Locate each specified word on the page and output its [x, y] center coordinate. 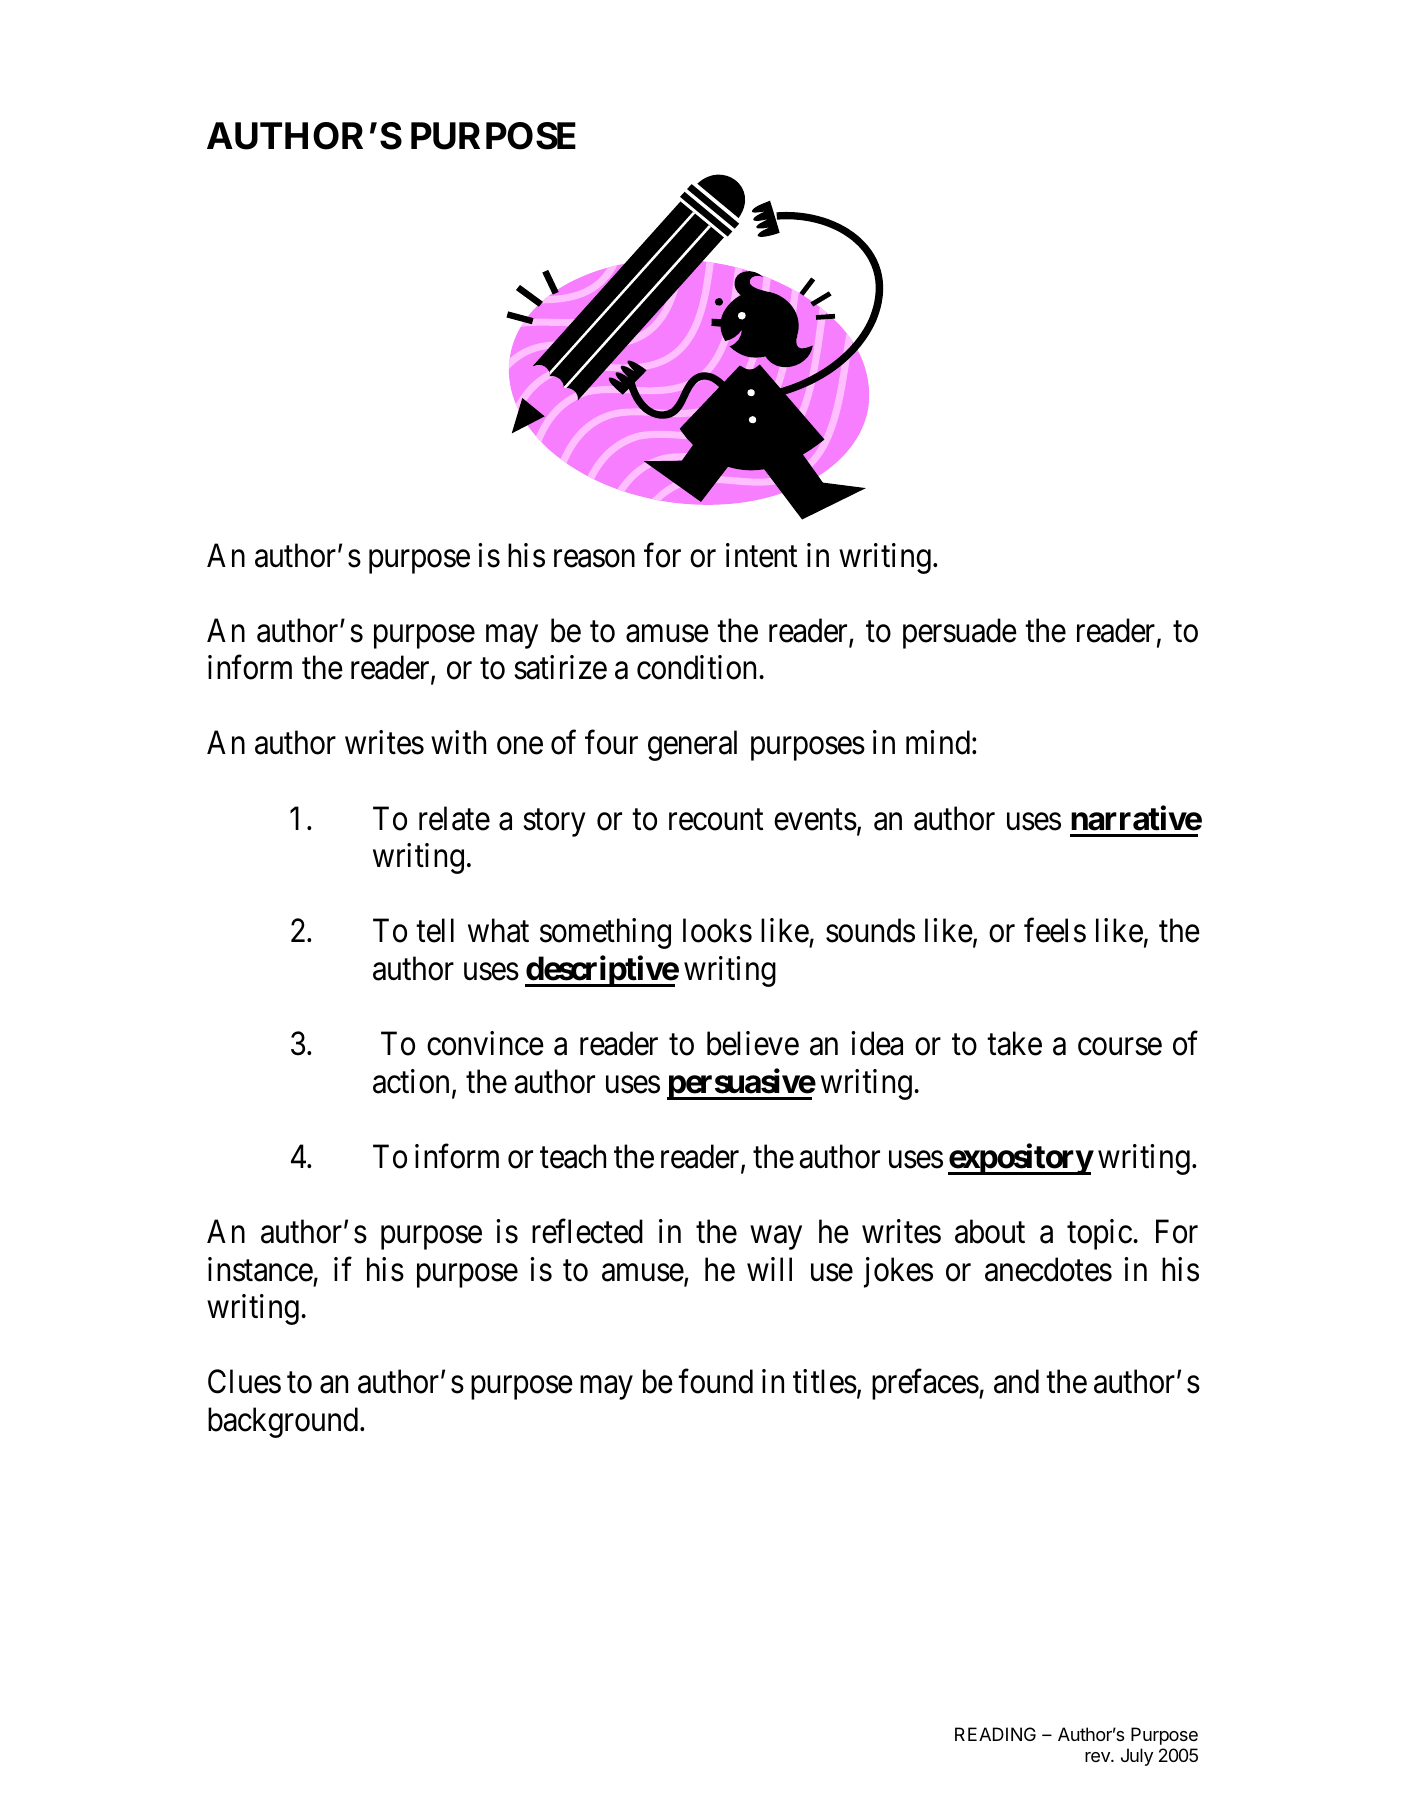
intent [761, 555]
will [769, 1269]
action [411, 1081]
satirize [560, 667]
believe [753, 1043]
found [715, 1381]
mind [938, 742]
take [1014, 1043]
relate [454, 818]
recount [716, 820]
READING [995, 1734]
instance [260, 1269]
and [1016, 1381]
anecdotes [1048, 1269]
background [284, 1422]
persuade [960, 633]
